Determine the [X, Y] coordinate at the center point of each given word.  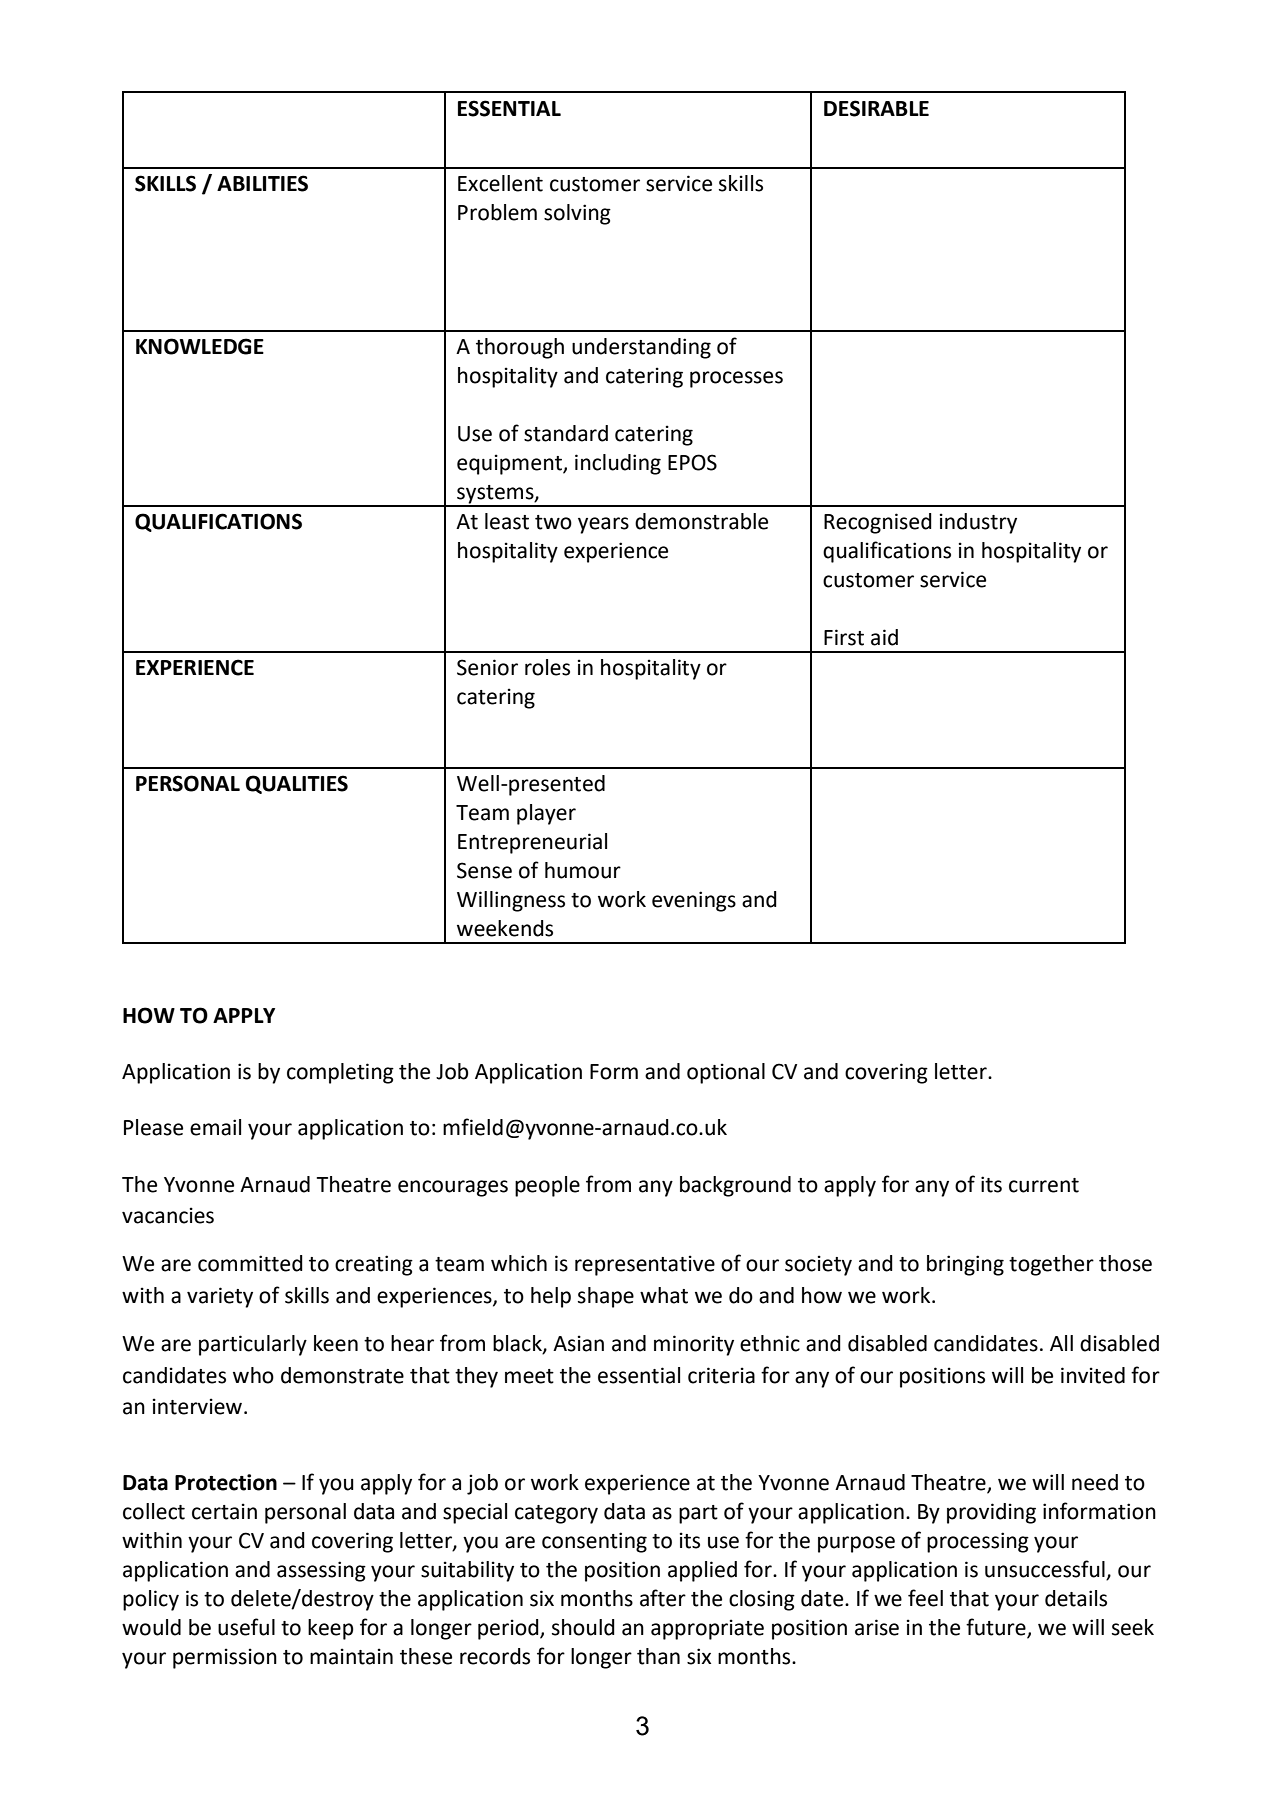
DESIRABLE [876, 108]
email [215, 1127]
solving [577, 214]
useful [246, 1627]
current [1044, 1185]
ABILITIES [262, 183]
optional [726, 1073]
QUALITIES [297, 784]
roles [547, 667]
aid [884, 637]
